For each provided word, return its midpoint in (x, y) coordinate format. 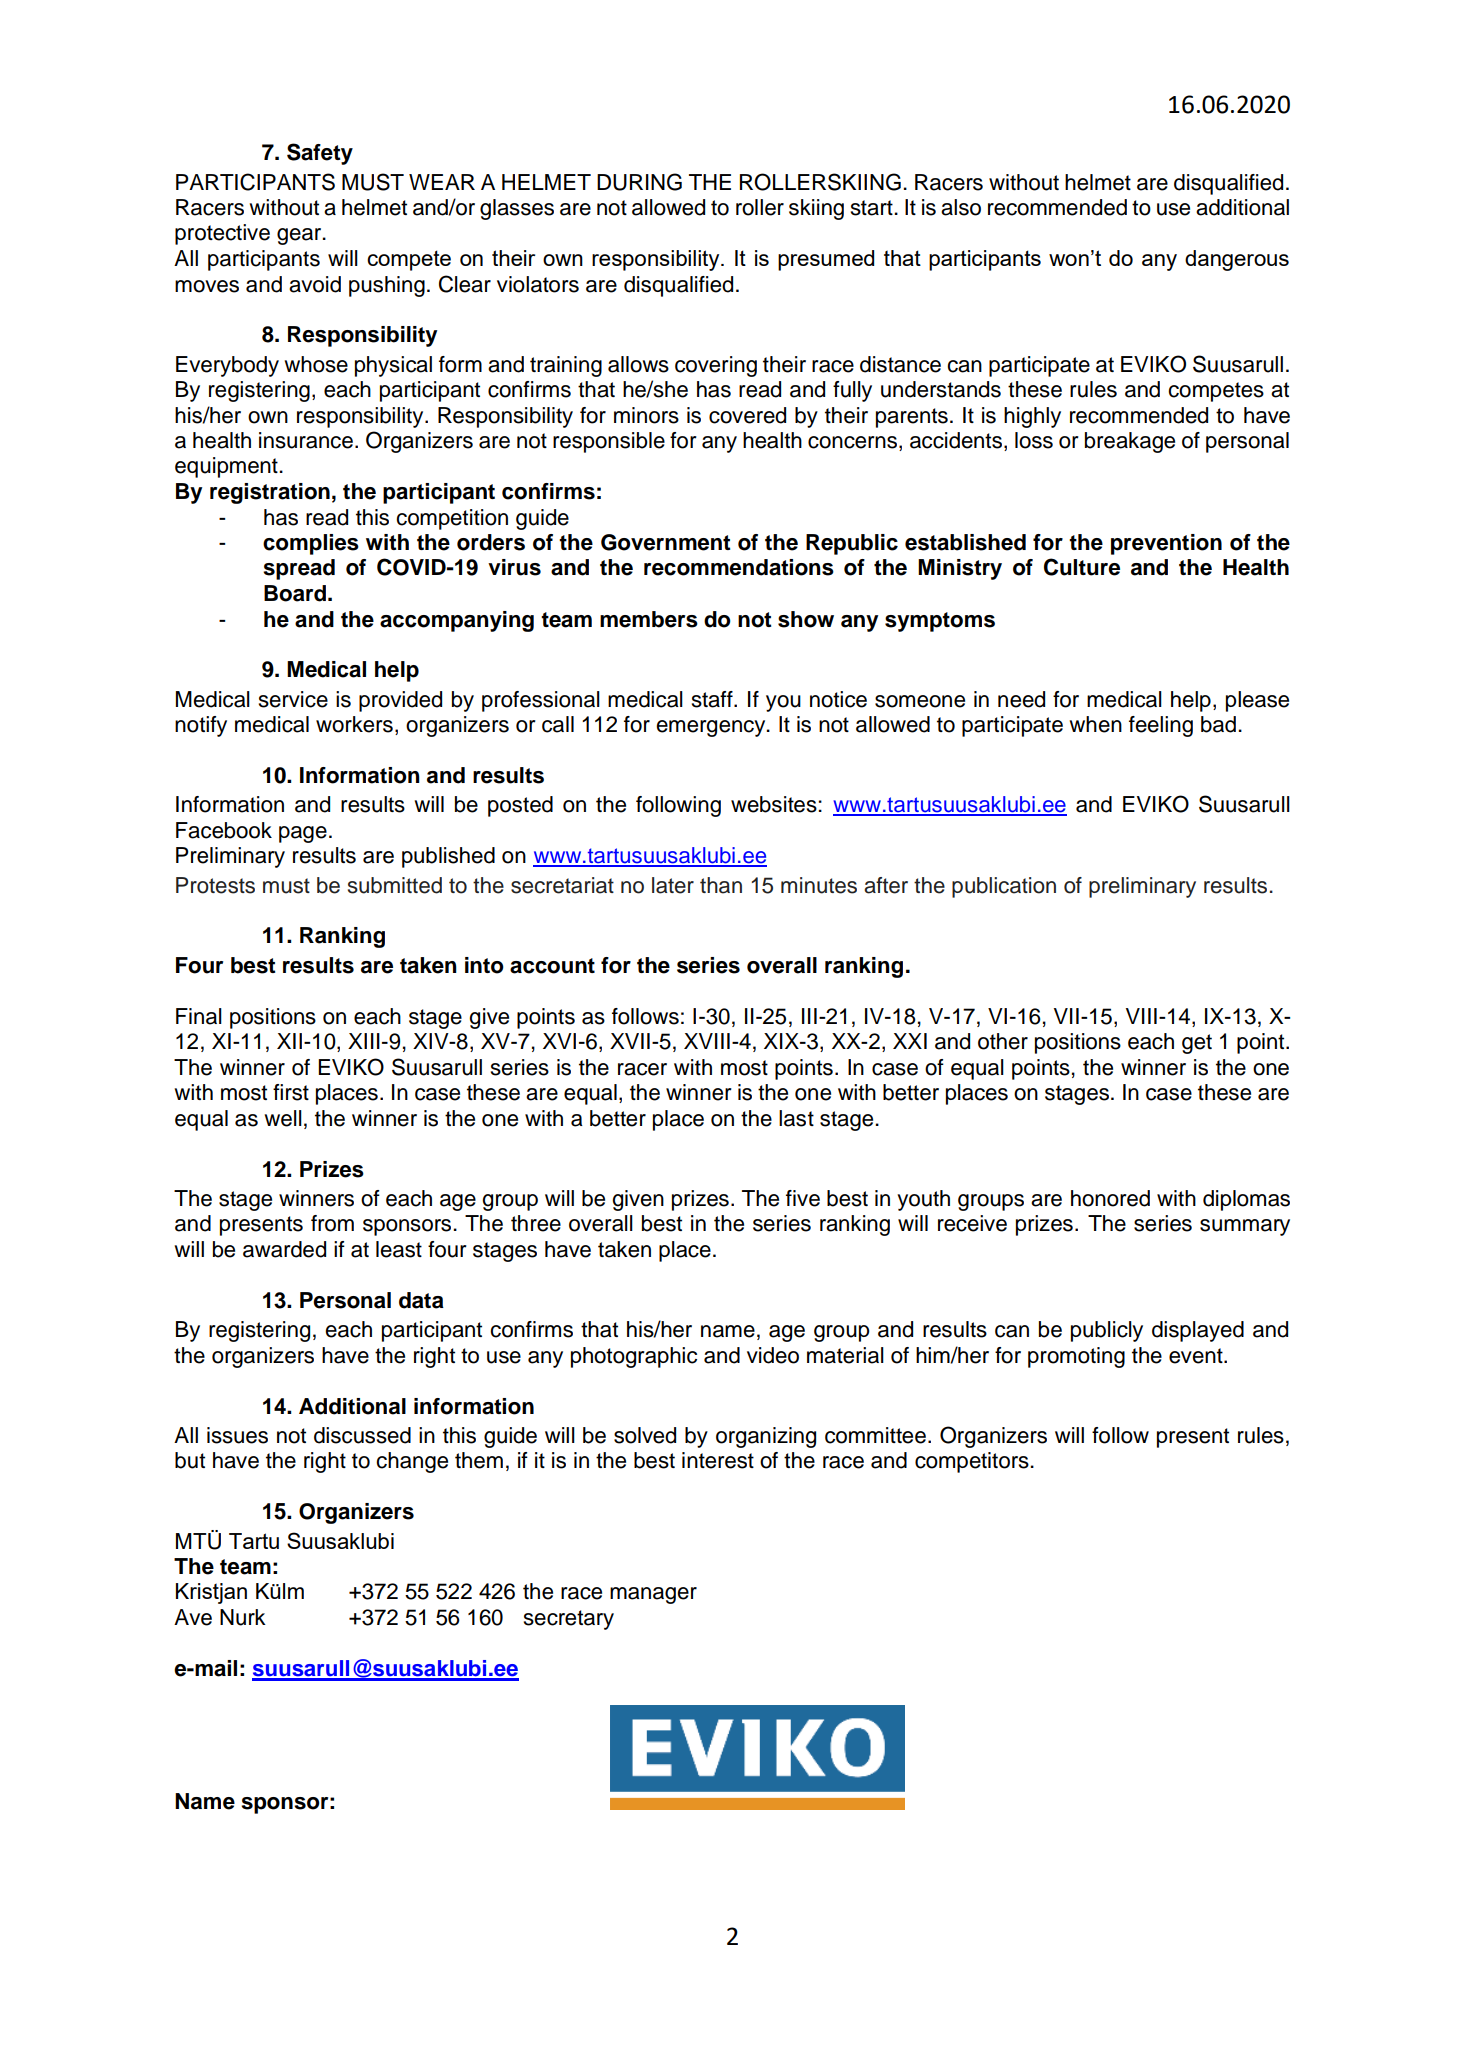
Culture (1082, 567)
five (803, 1198)
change (412, 1462)
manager (653, 1595)
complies (311, 544)
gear (300, 236)
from (332, 1223)
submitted (395, 885)
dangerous (1237, 260)
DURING (639, 182)
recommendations (739, 567)
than (721, 885)
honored (1110, 1198)
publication (1004, 887)
